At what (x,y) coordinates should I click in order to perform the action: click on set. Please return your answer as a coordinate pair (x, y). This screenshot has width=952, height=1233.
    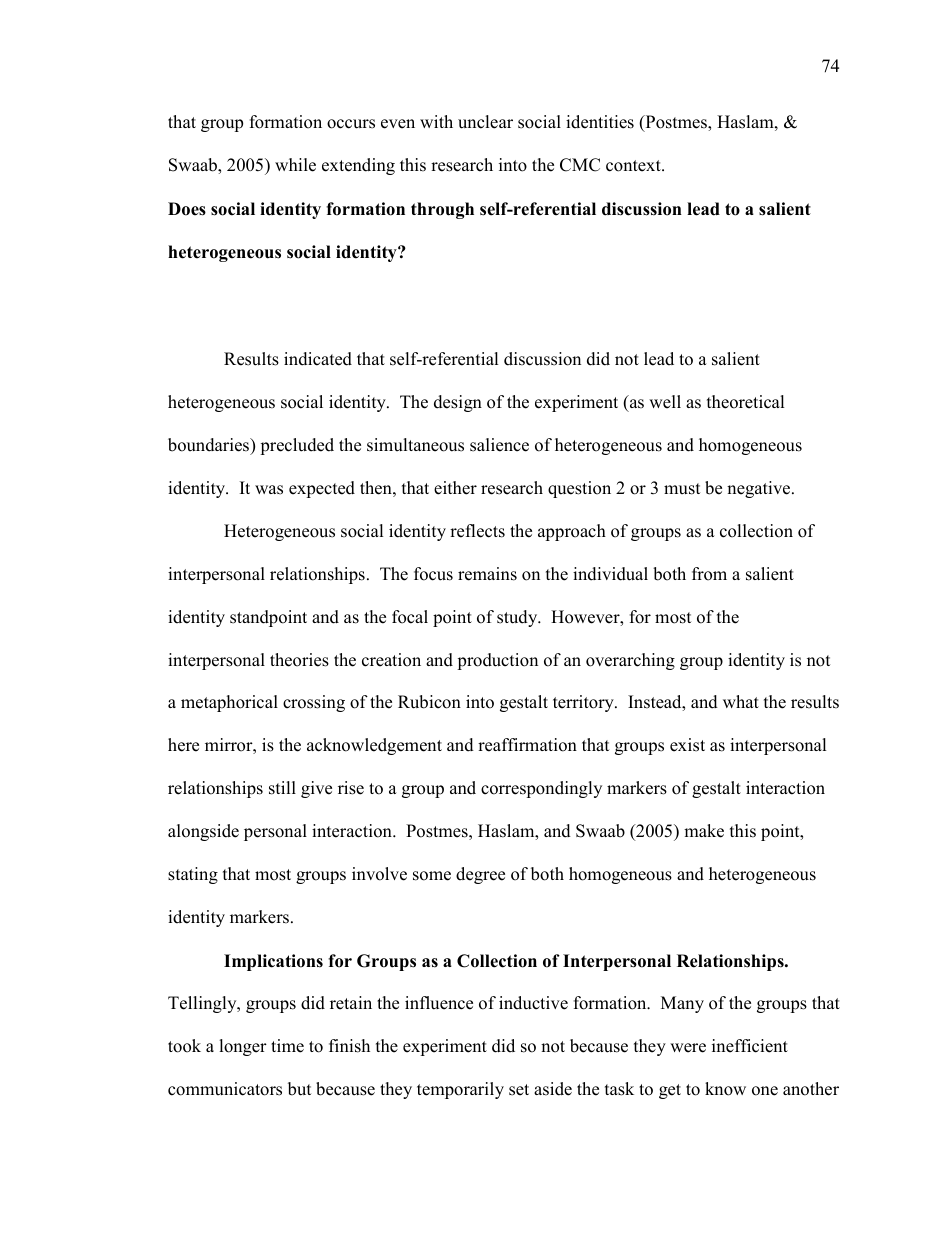
    Looking at the image, I should click on (519, 1090).
